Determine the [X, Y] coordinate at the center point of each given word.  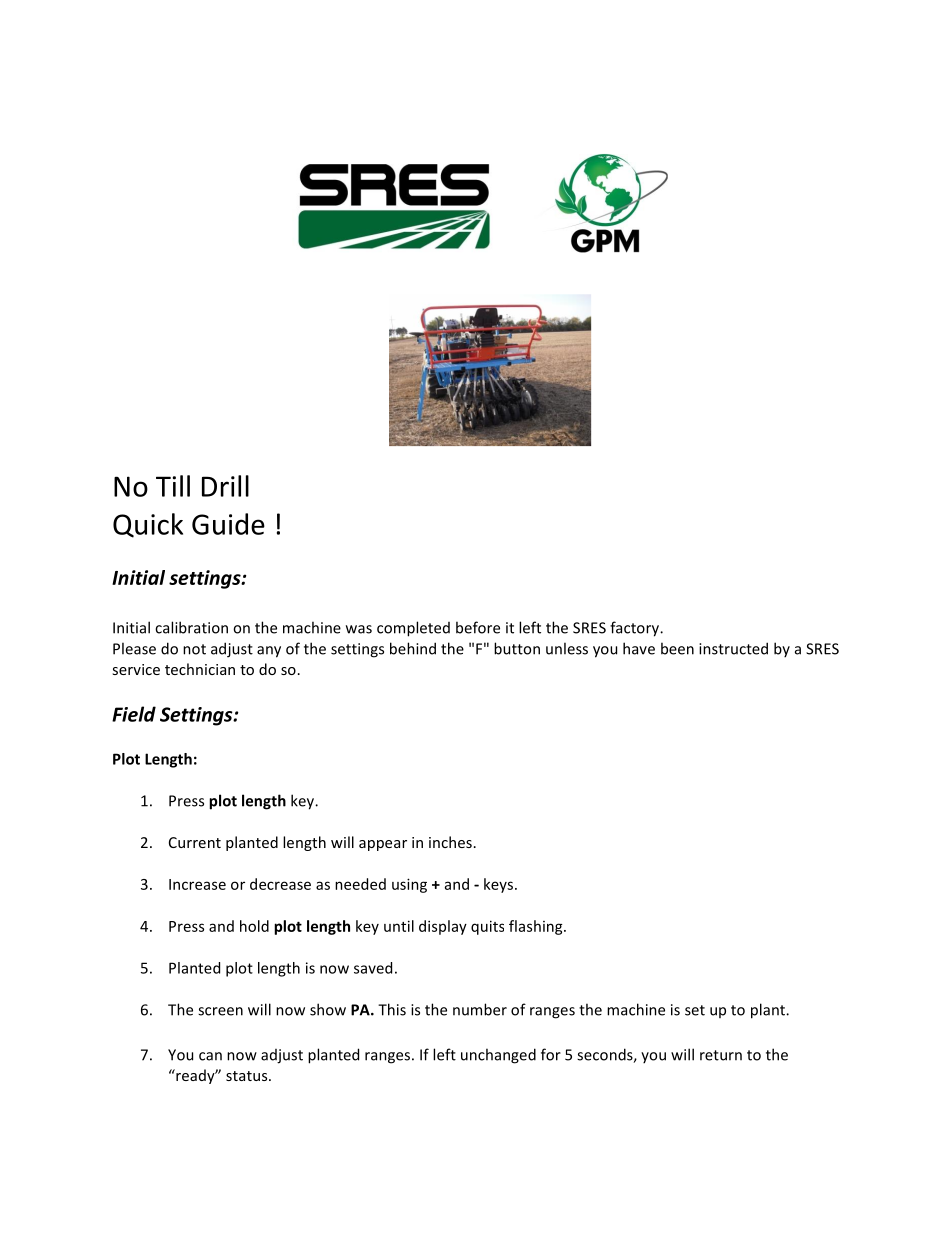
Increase [197, 884]
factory [635, 629]
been [677, 648]
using [409, 885]
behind [413, 648]
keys [500, 885]
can [210, 1056]
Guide [228, 524]
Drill [225, 486]
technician [200, 669]
